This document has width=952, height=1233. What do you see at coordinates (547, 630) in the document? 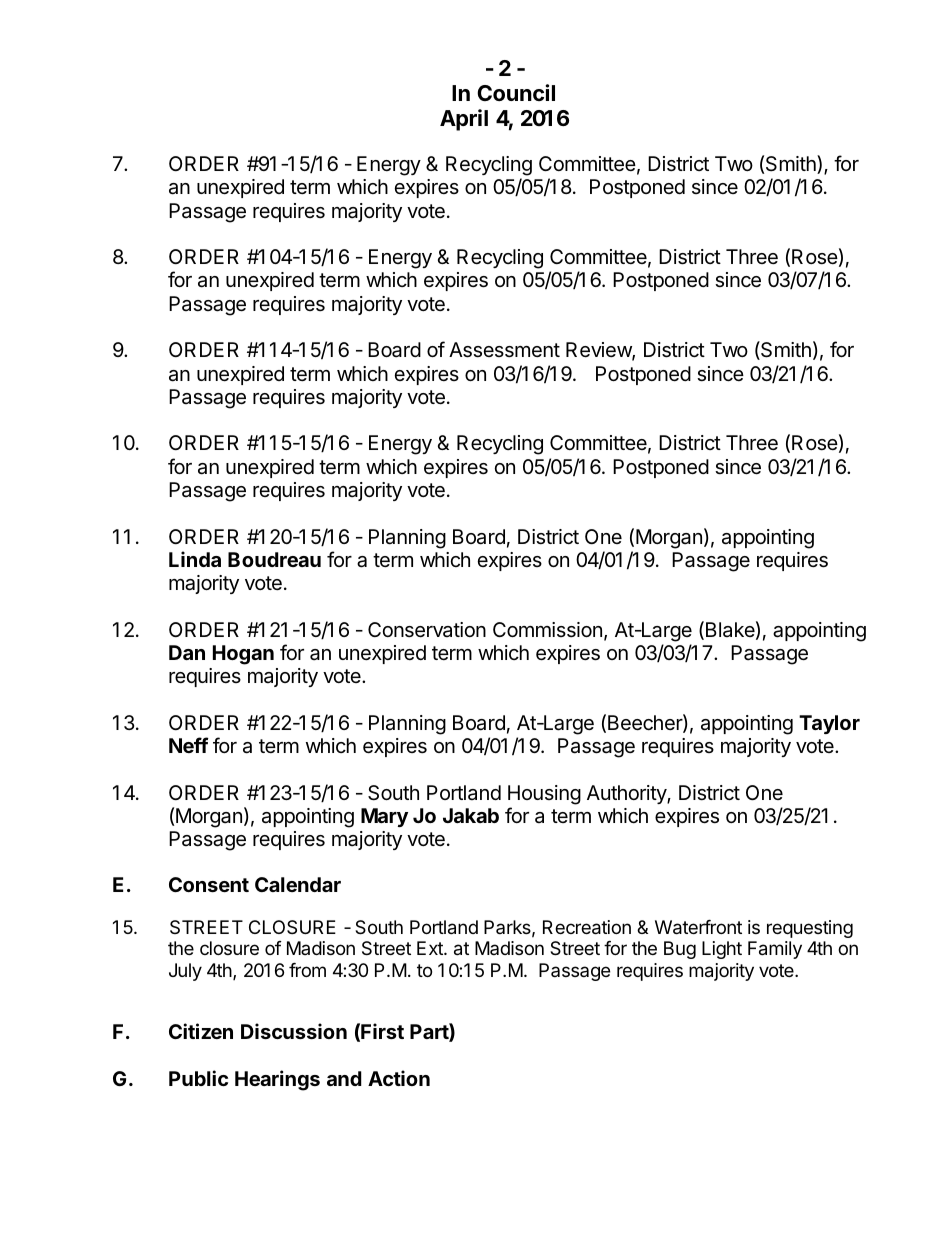
I see `Commission` at bounding box center [547, 630].
